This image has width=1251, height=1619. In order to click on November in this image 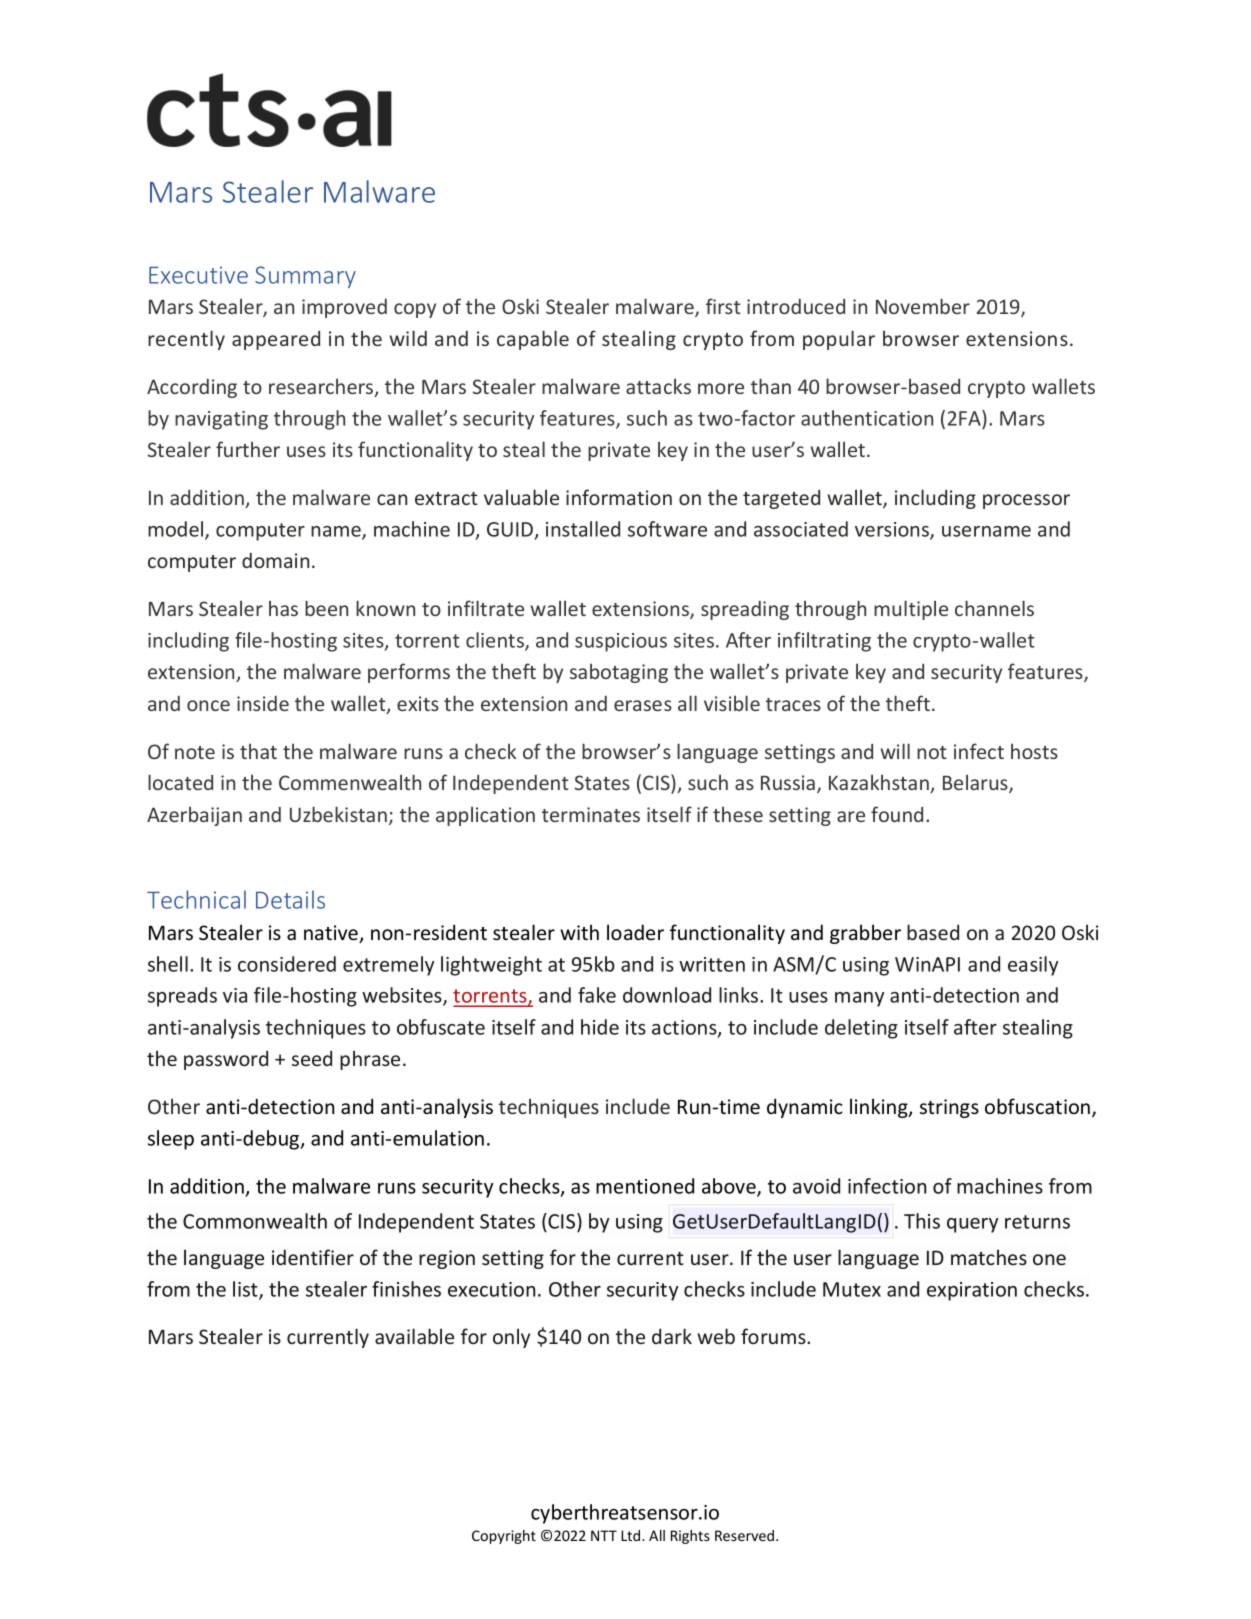, I will do `click(923, 306)`.
